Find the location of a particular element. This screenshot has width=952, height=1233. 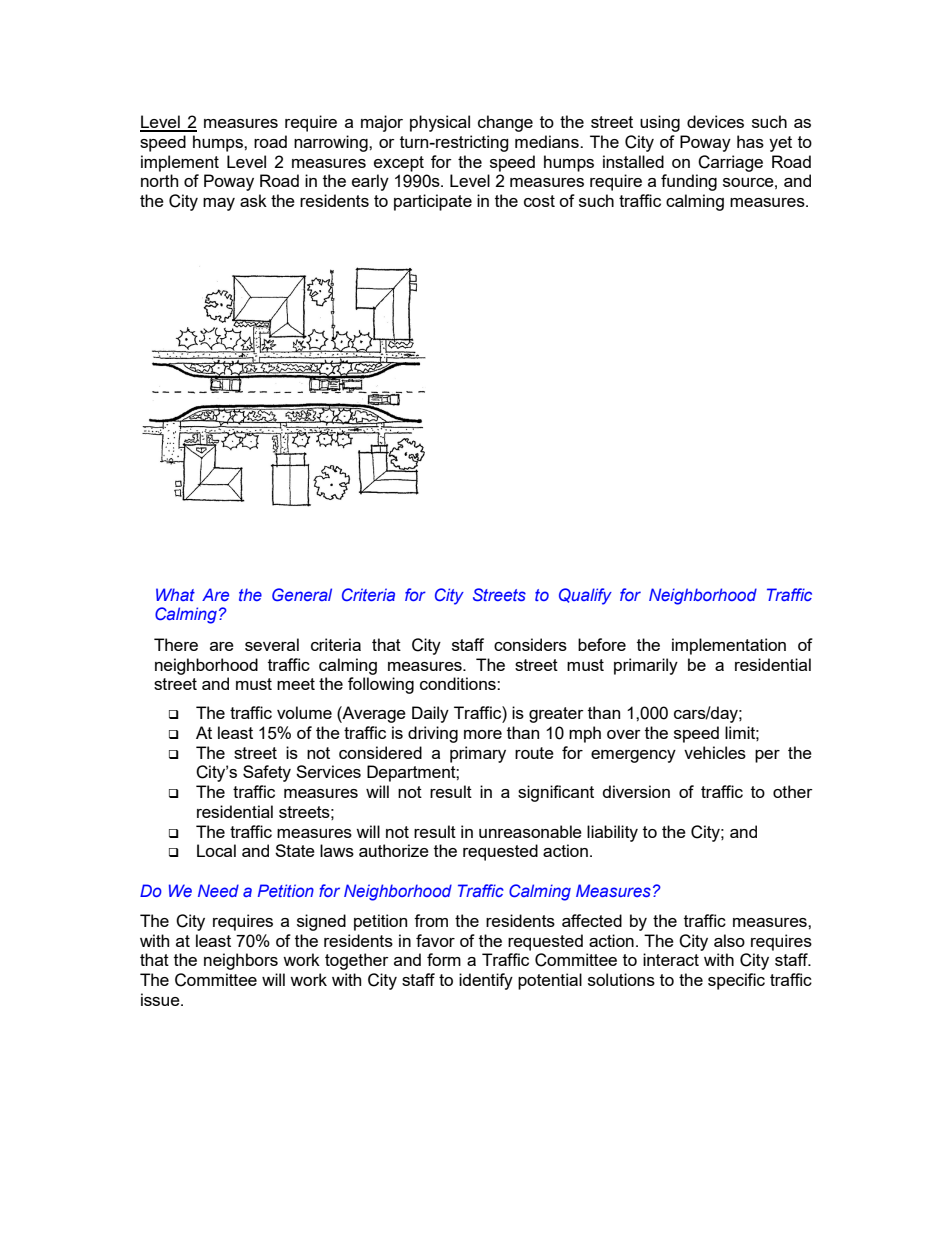

Carriage is located at coordinates (730, 163).
